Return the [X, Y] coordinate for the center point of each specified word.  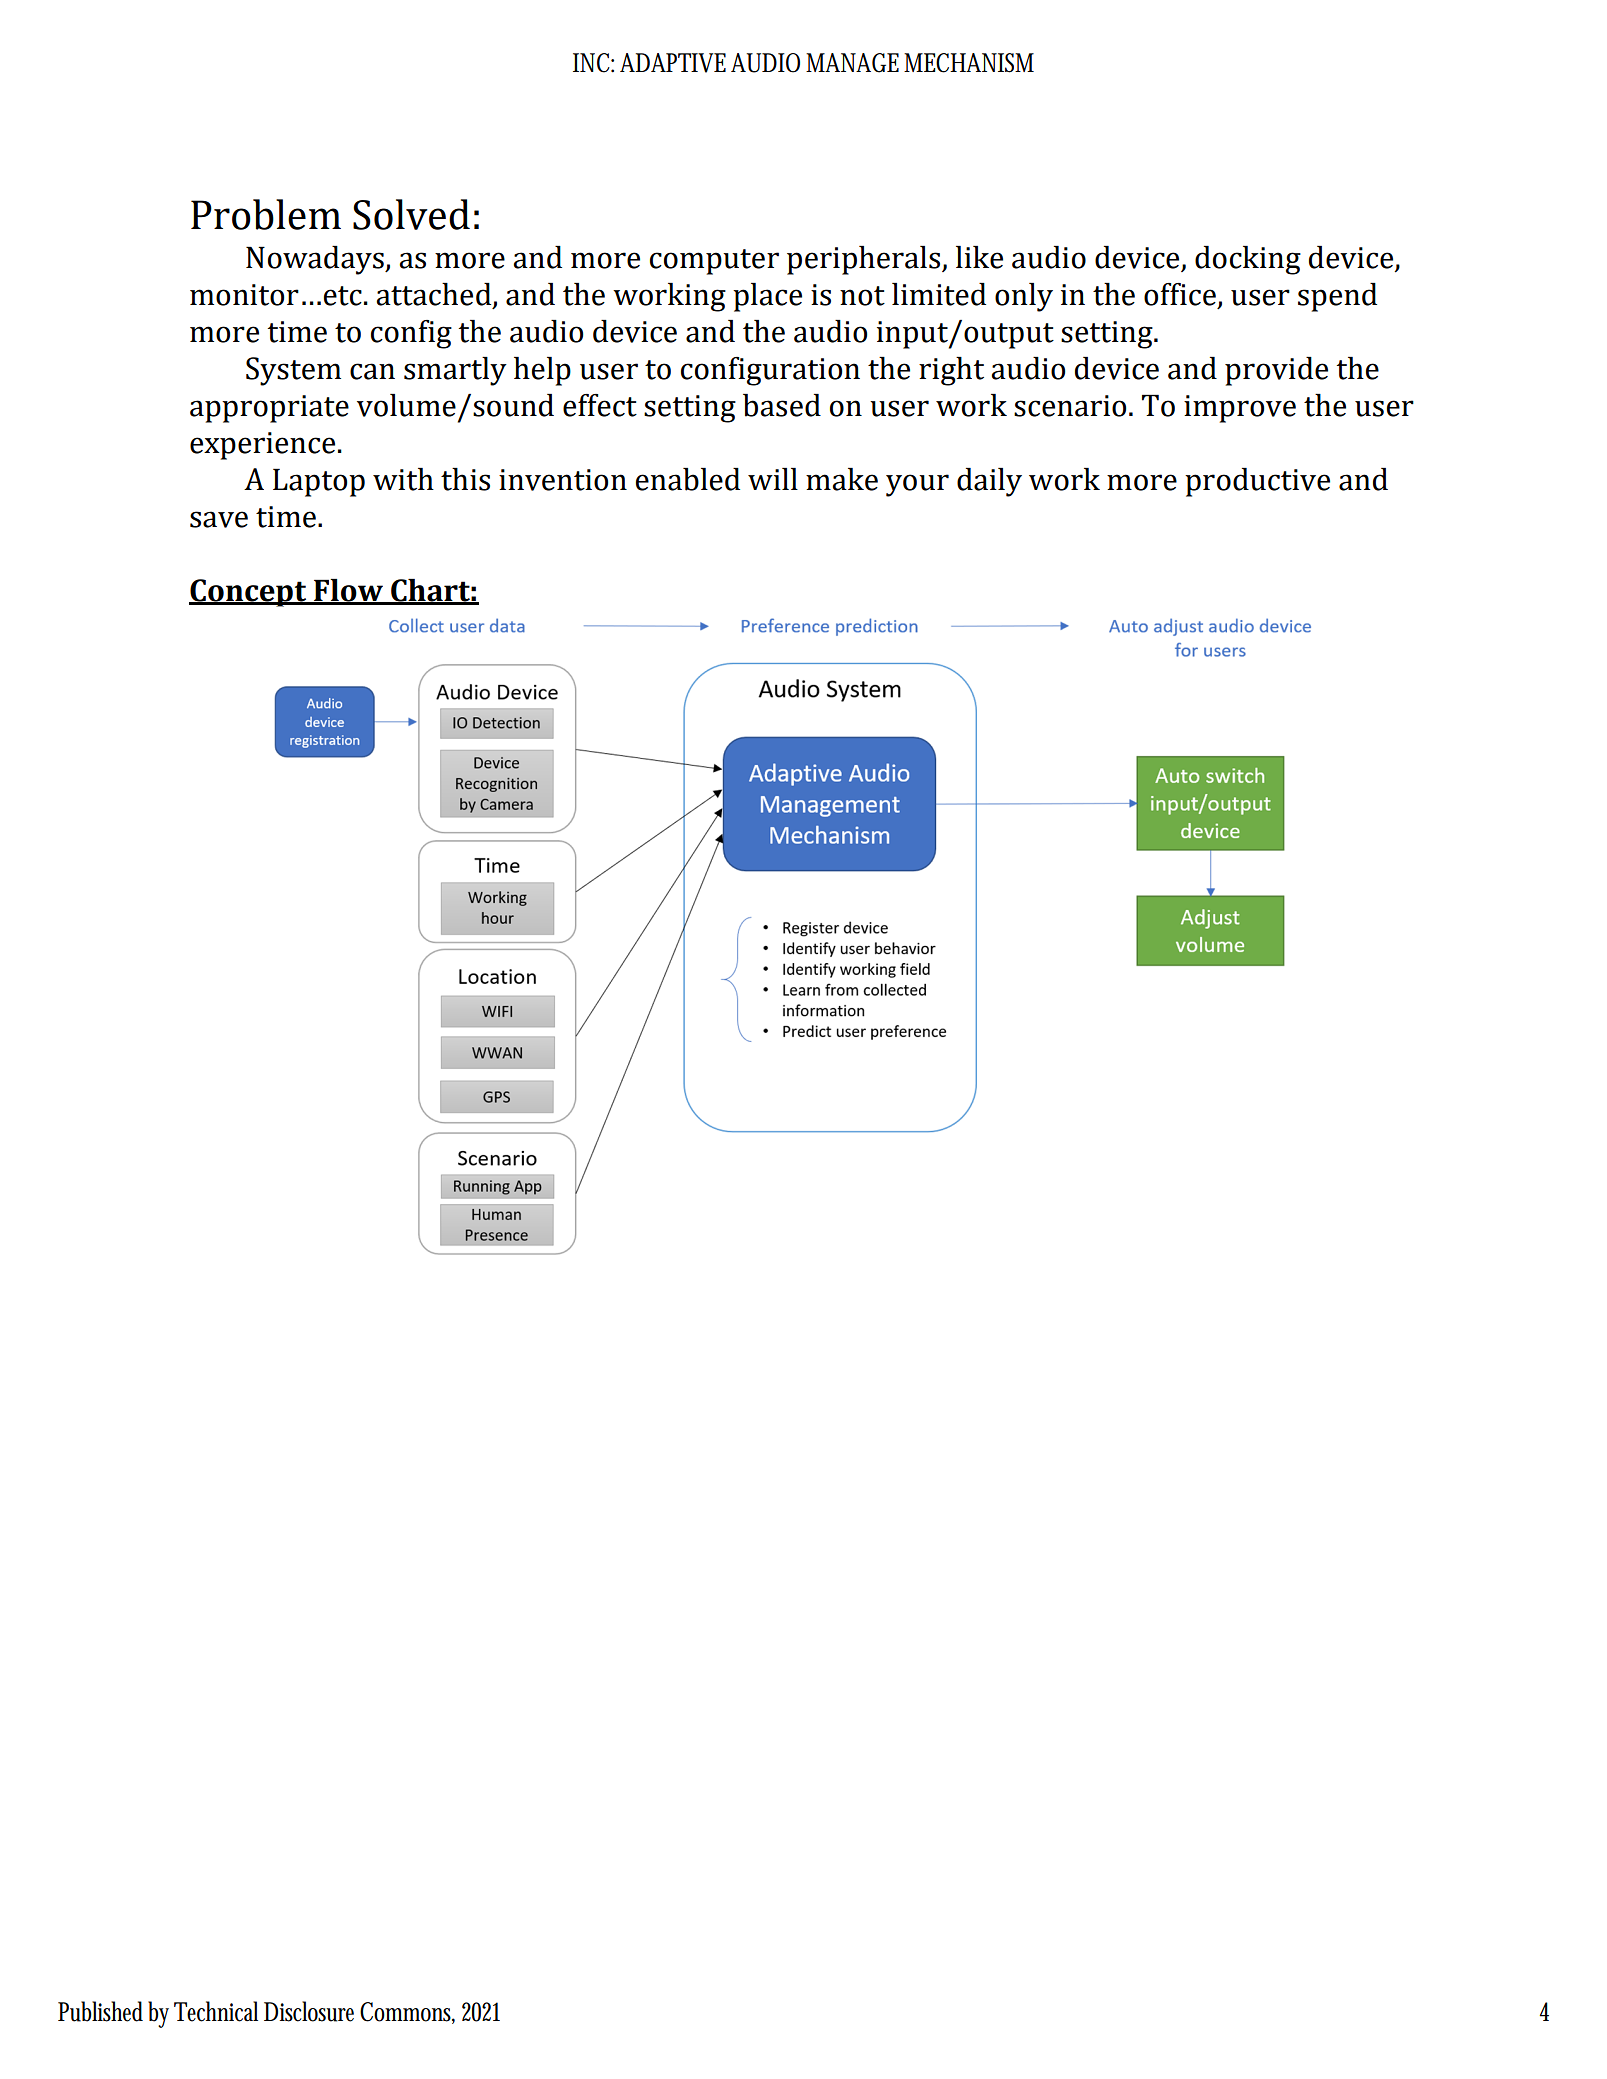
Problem [266, 214]
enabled [688, 479]
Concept [249, 593]
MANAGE [852, 63]
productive [1257, 482]
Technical [216, 2011]
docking [1248, 260]
